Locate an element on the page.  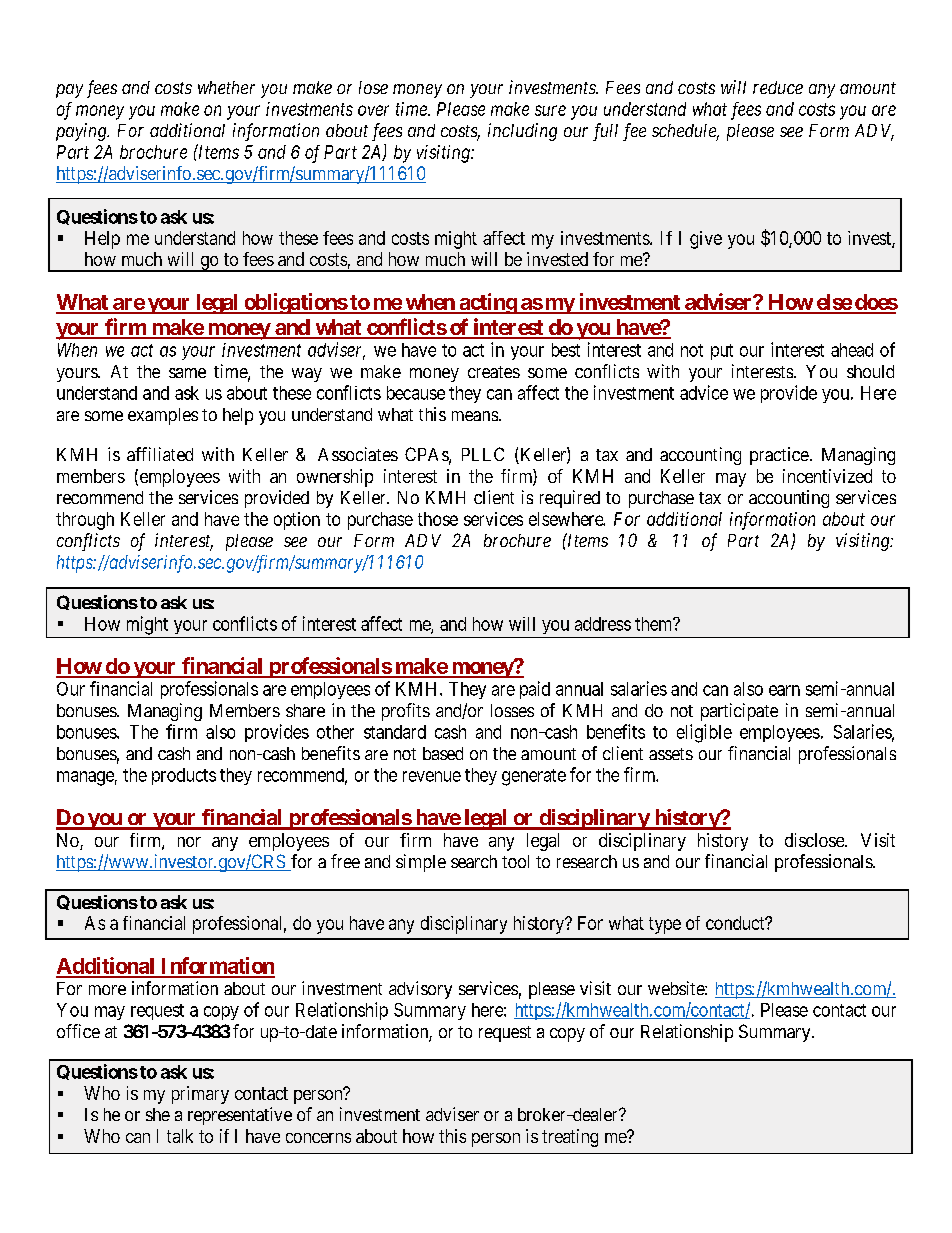
address is located at coordinates (603, 624).
